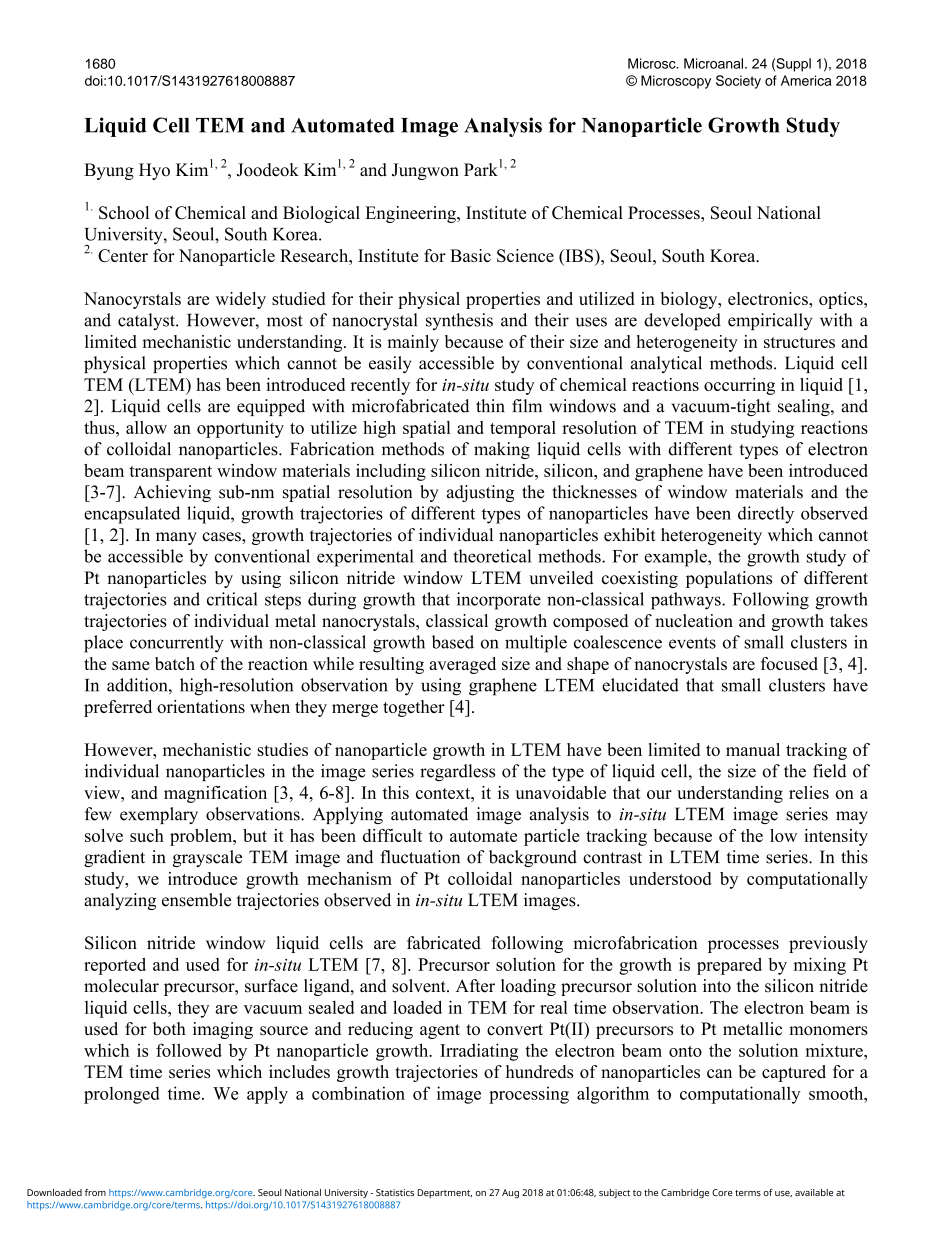  I want to click on transparent, so click(170, 473).
